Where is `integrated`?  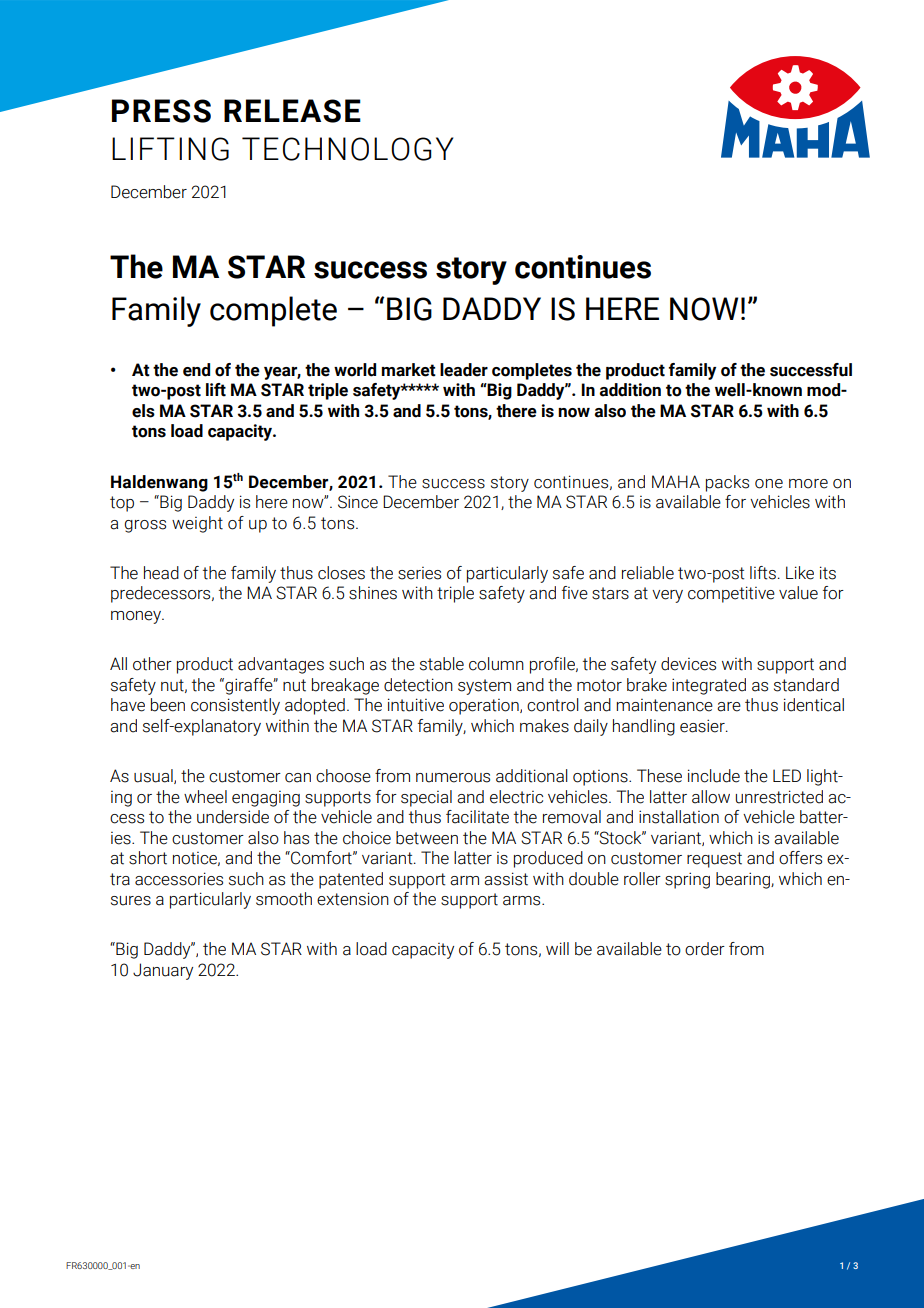
integrated is located at coordinates (709, 686).
